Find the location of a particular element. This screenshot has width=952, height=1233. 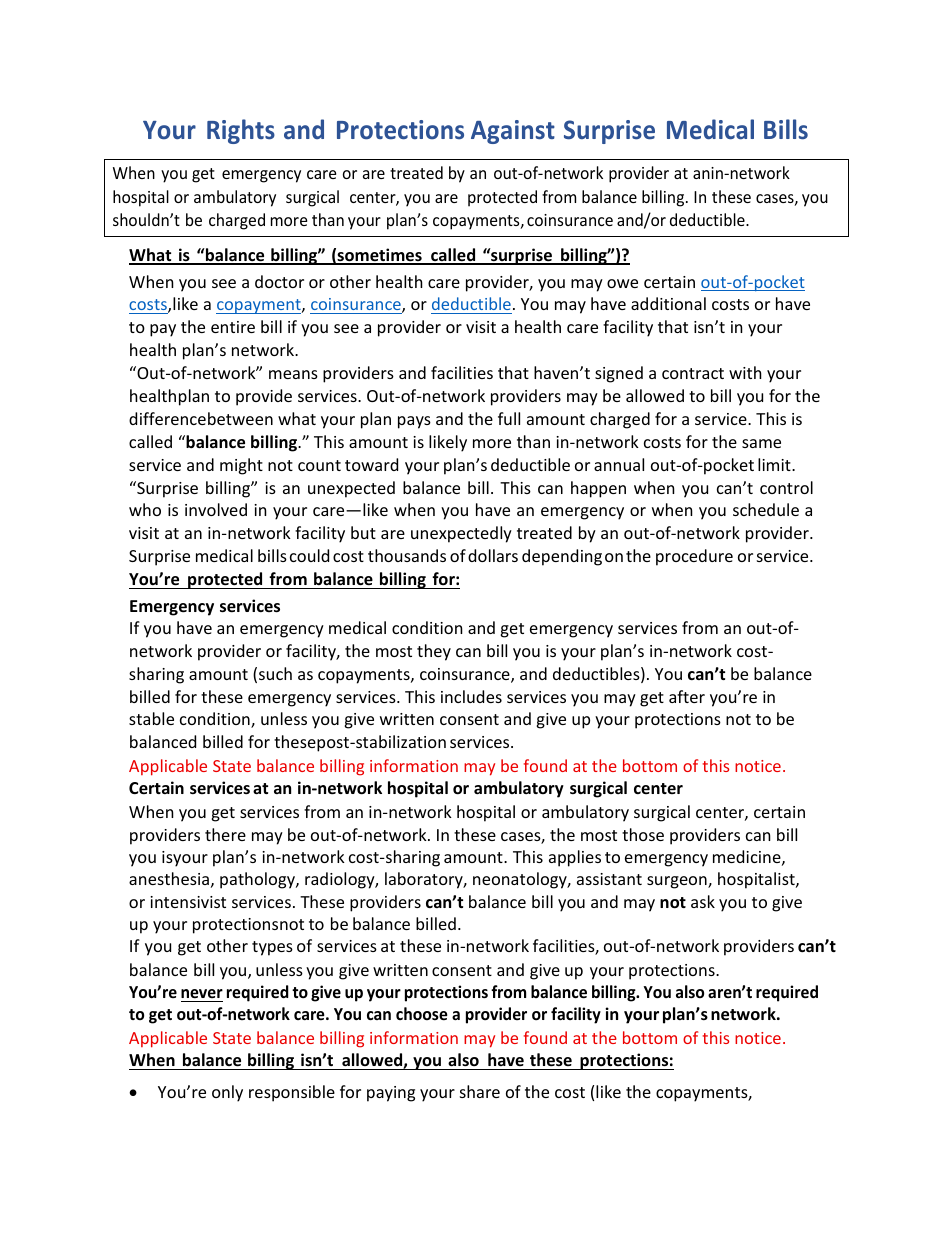

share is located at coordinates (480, 1091).
